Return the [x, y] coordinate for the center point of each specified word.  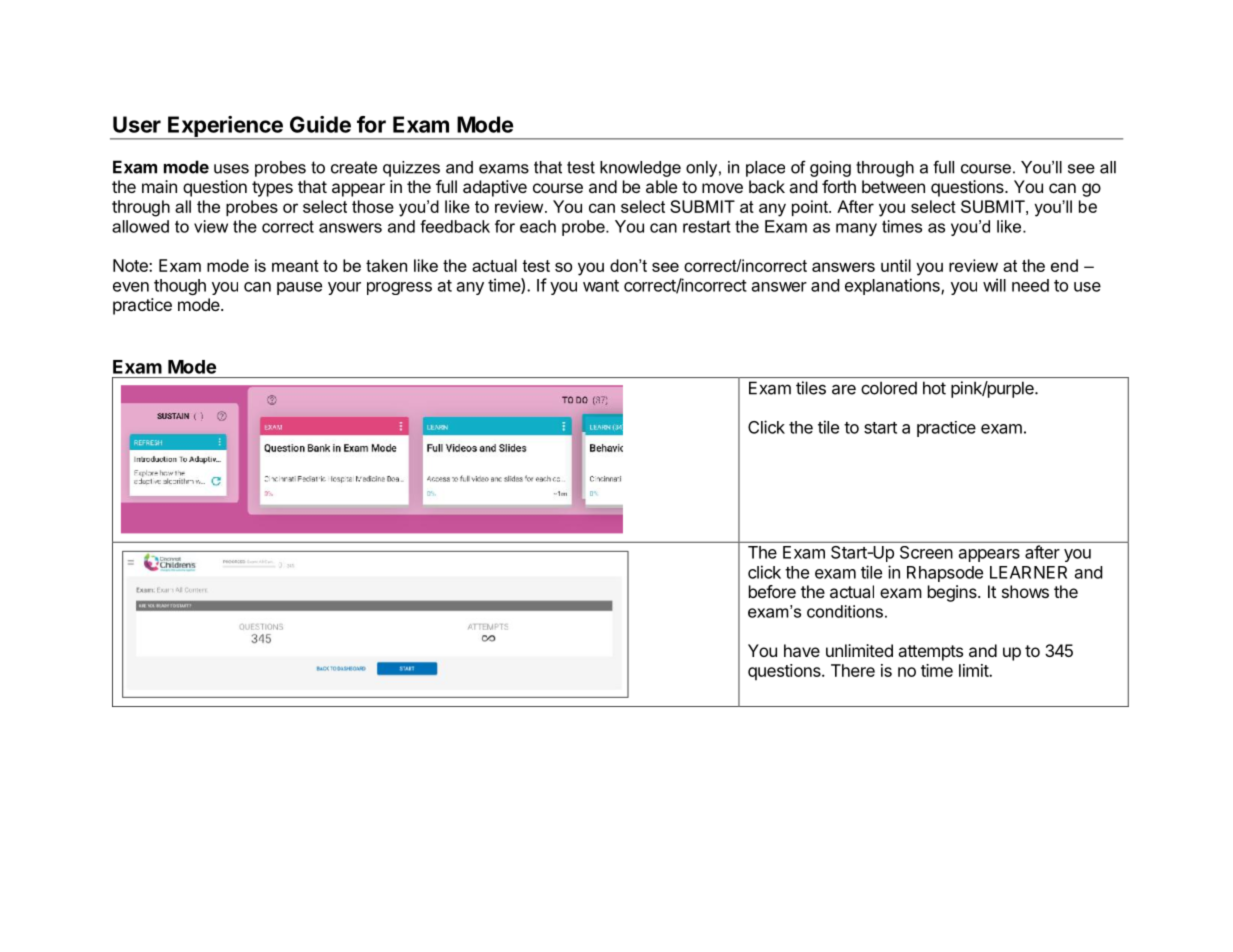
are [844, 389]
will [994, 285]
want [601, 286]
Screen [926, 552]
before [772, 591]
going [830, 169]
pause [299, 288]
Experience [225, 127]
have [802, 650]
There [853, 670]
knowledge [640, 169]
